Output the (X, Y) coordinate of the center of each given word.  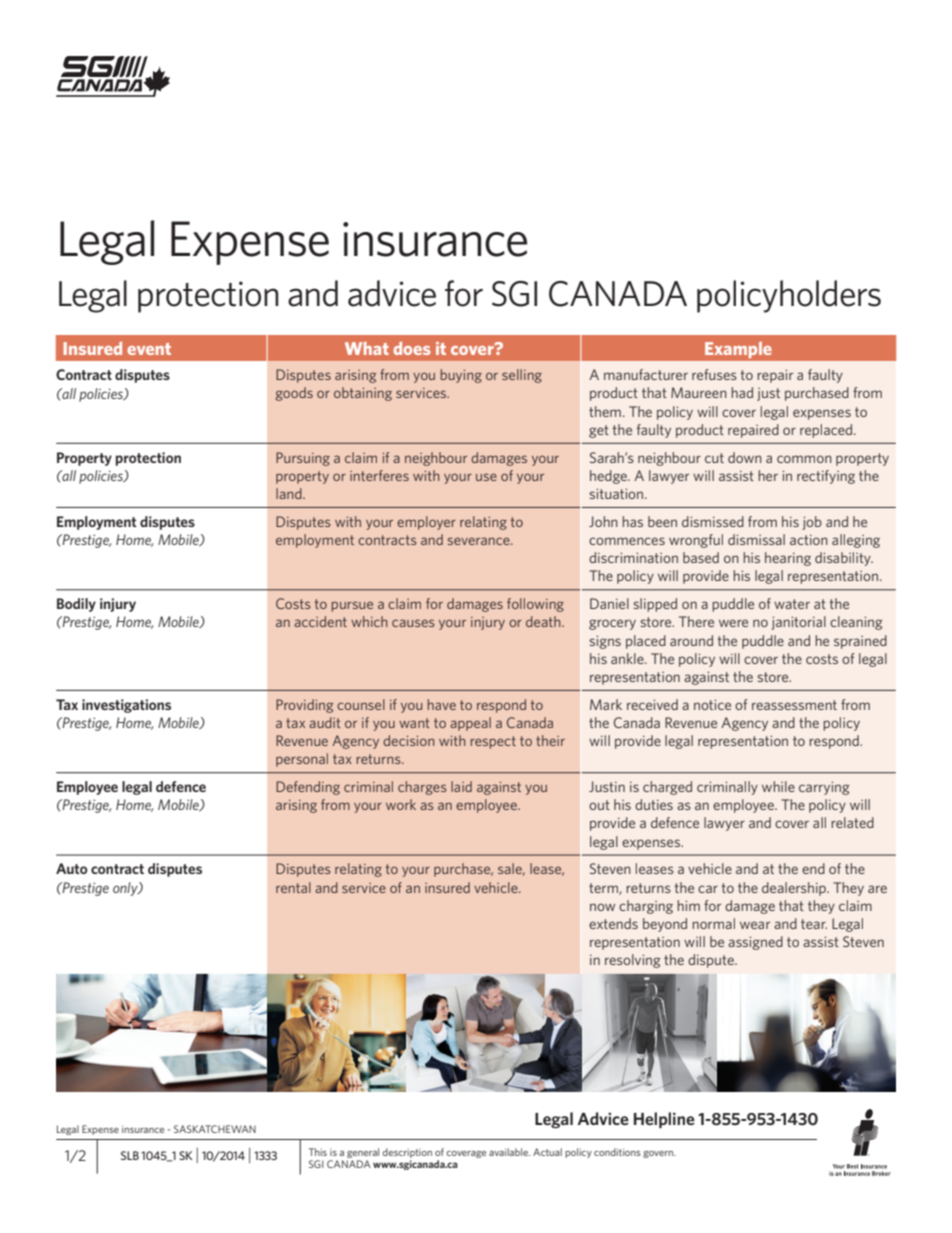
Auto (72, 868)
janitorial (798, 623)
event (149, 349)
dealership (795, 889)
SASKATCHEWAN (215, 1129)
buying (461, 376)
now (602, 907)
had (742, 392)
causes (413, 623)
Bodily (76, 605)
